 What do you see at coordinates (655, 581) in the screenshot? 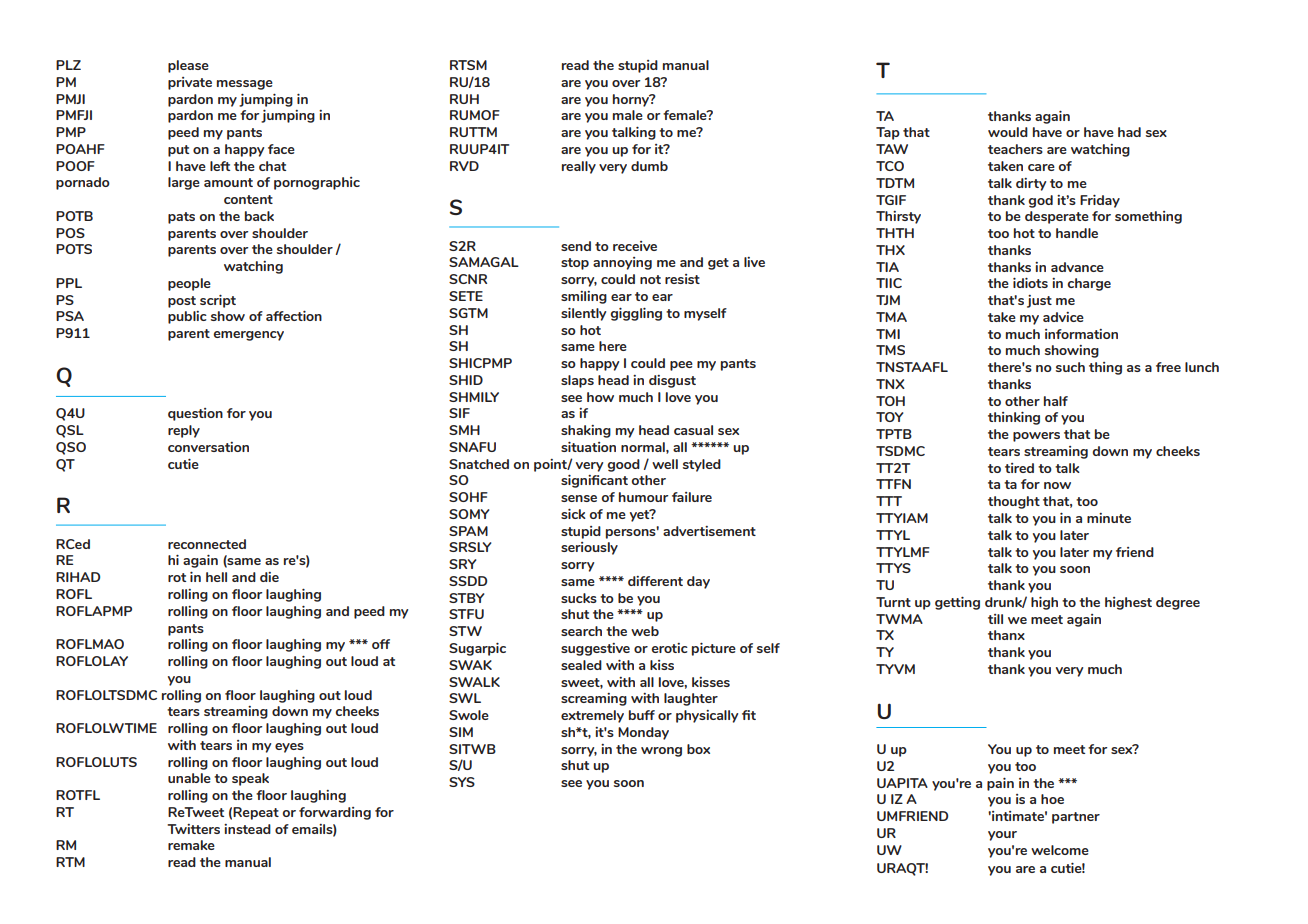
I see `different` at bounding box center [655, 581].
